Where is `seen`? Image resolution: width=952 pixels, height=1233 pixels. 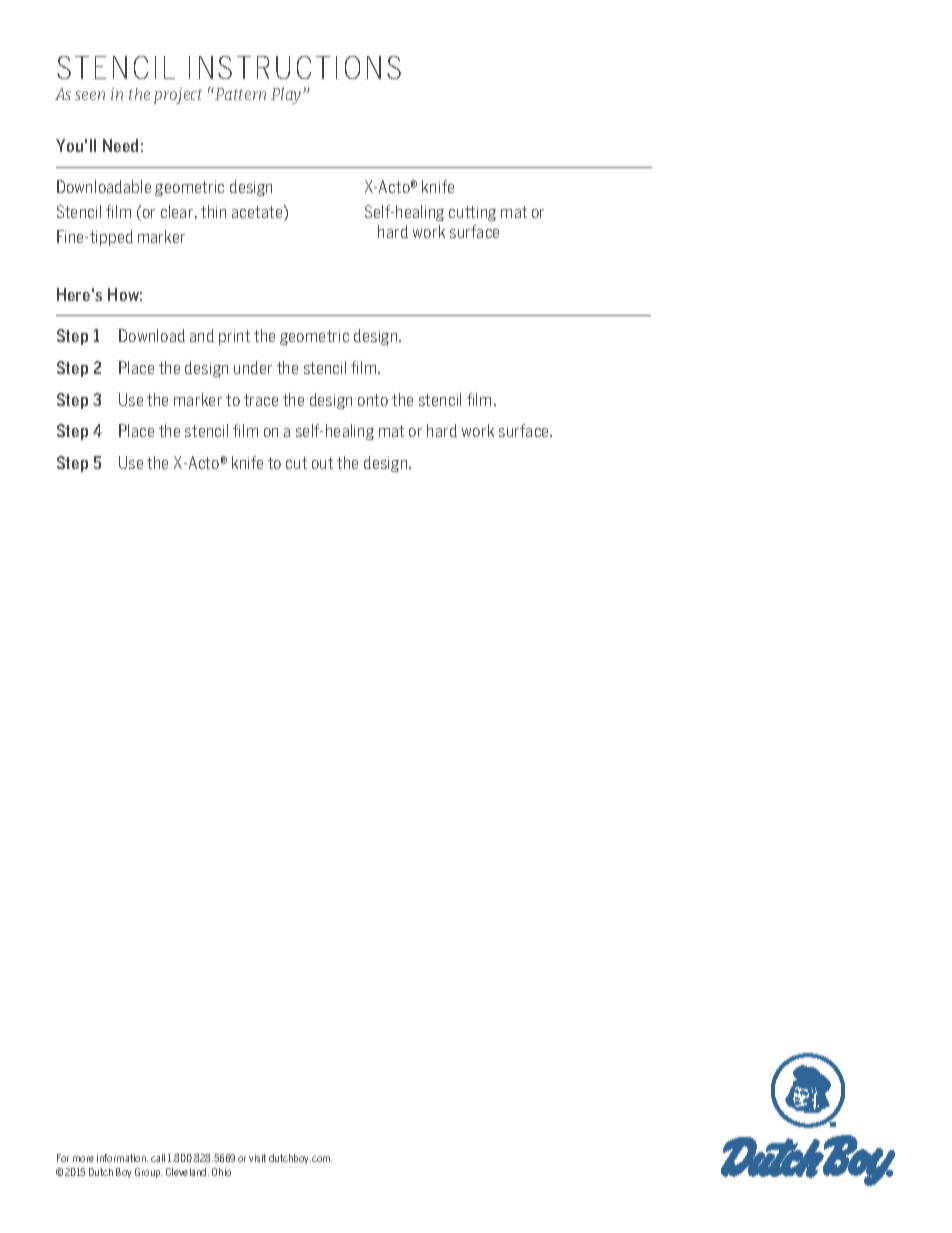 seen is located at coordinates (90, 95).
